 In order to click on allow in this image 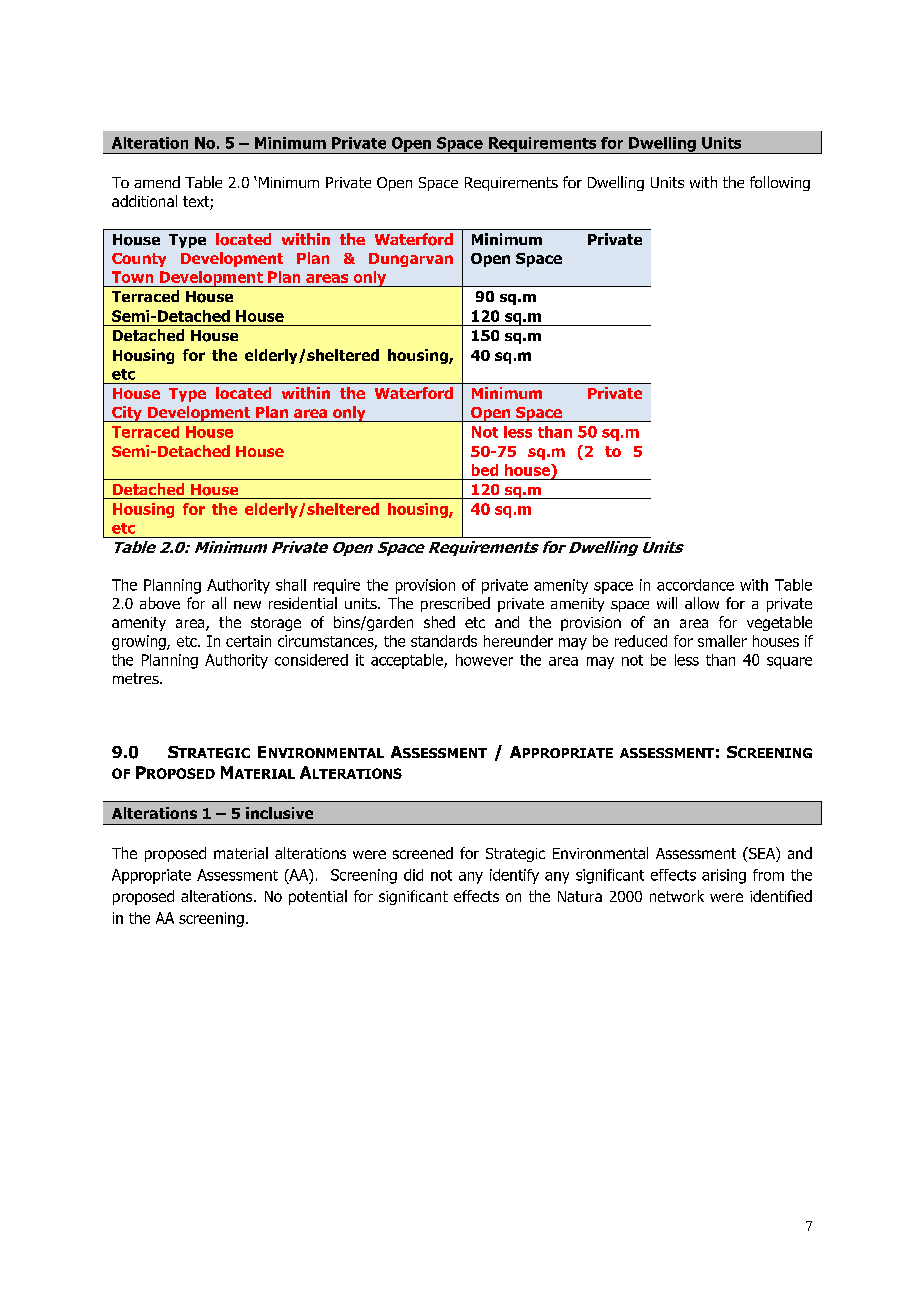, I will do `click(702, 603)`.
